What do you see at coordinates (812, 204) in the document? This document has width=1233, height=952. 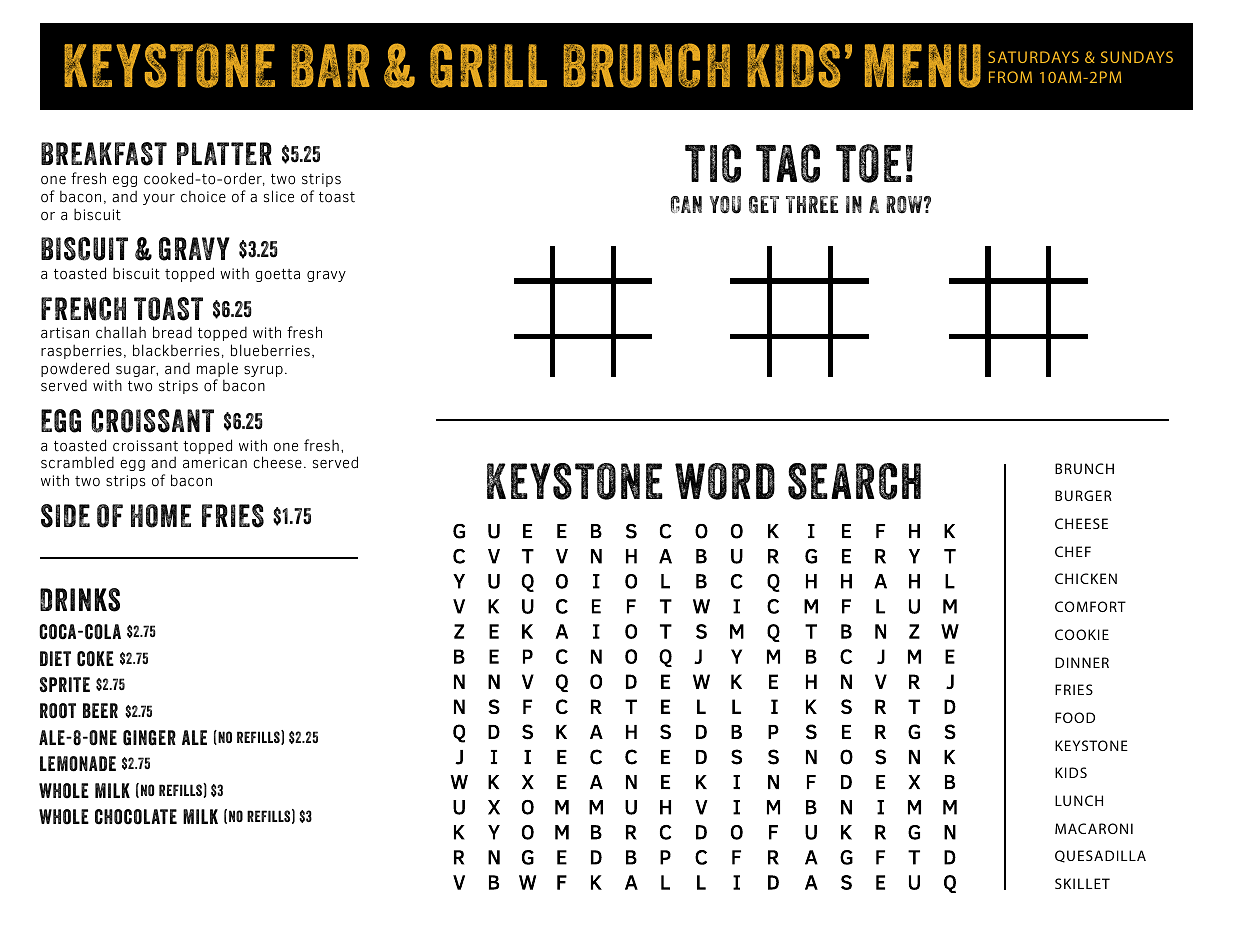 I see `THREE` at bounding box center [812, 204].
